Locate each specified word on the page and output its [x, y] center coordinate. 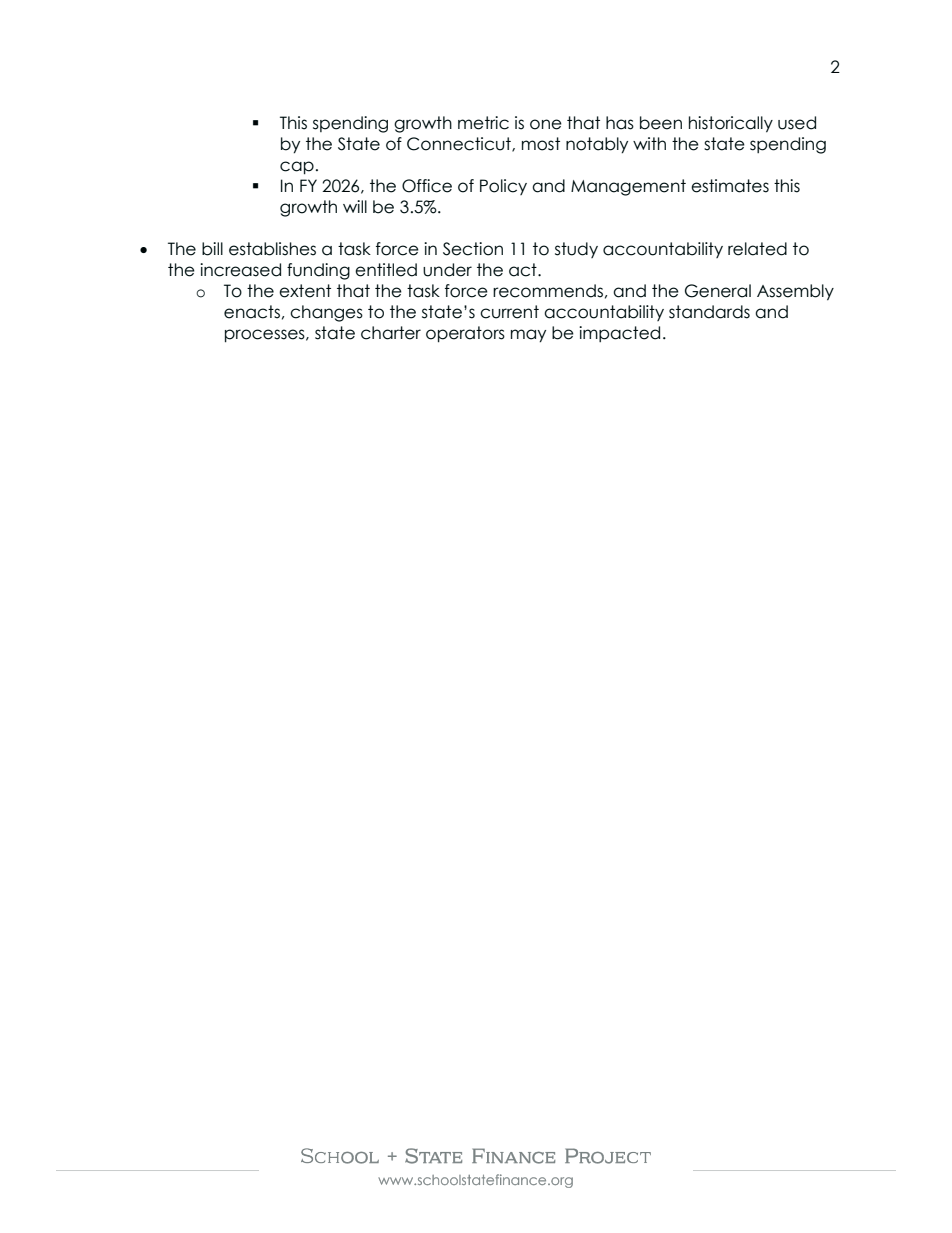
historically [731, 124]
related [757, 249]
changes [326, 313]
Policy [503, 187]
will [355, 206]
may [528, 335]
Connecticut [460, 144]
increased [240, 270]
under [447, 270]
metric [483, 123]
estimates [730, 186]
